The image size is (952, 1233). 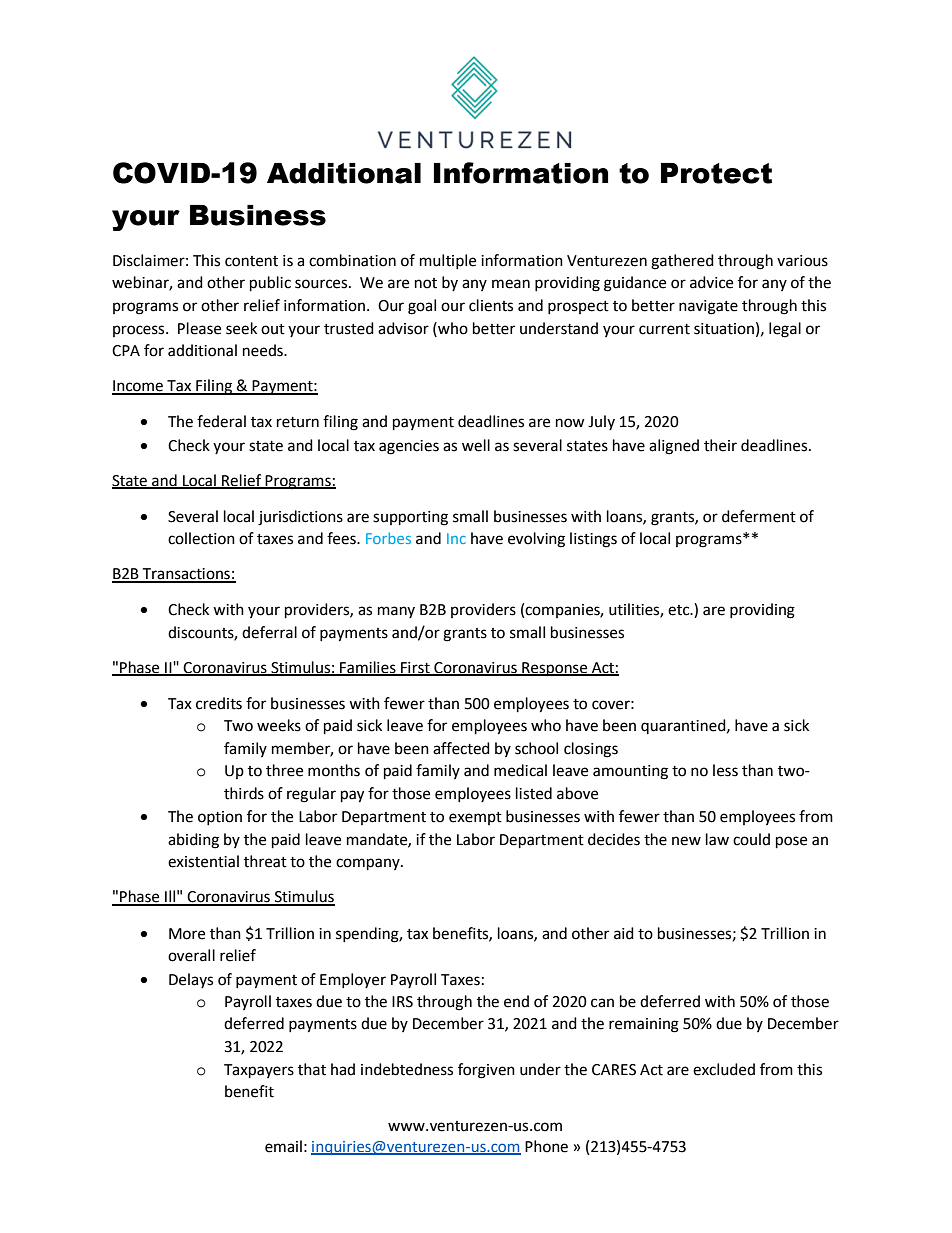 What do you see at coordinates (486, 1071) in the screenshot?
I see `forgiven` at bounding box center [486, 1071].
